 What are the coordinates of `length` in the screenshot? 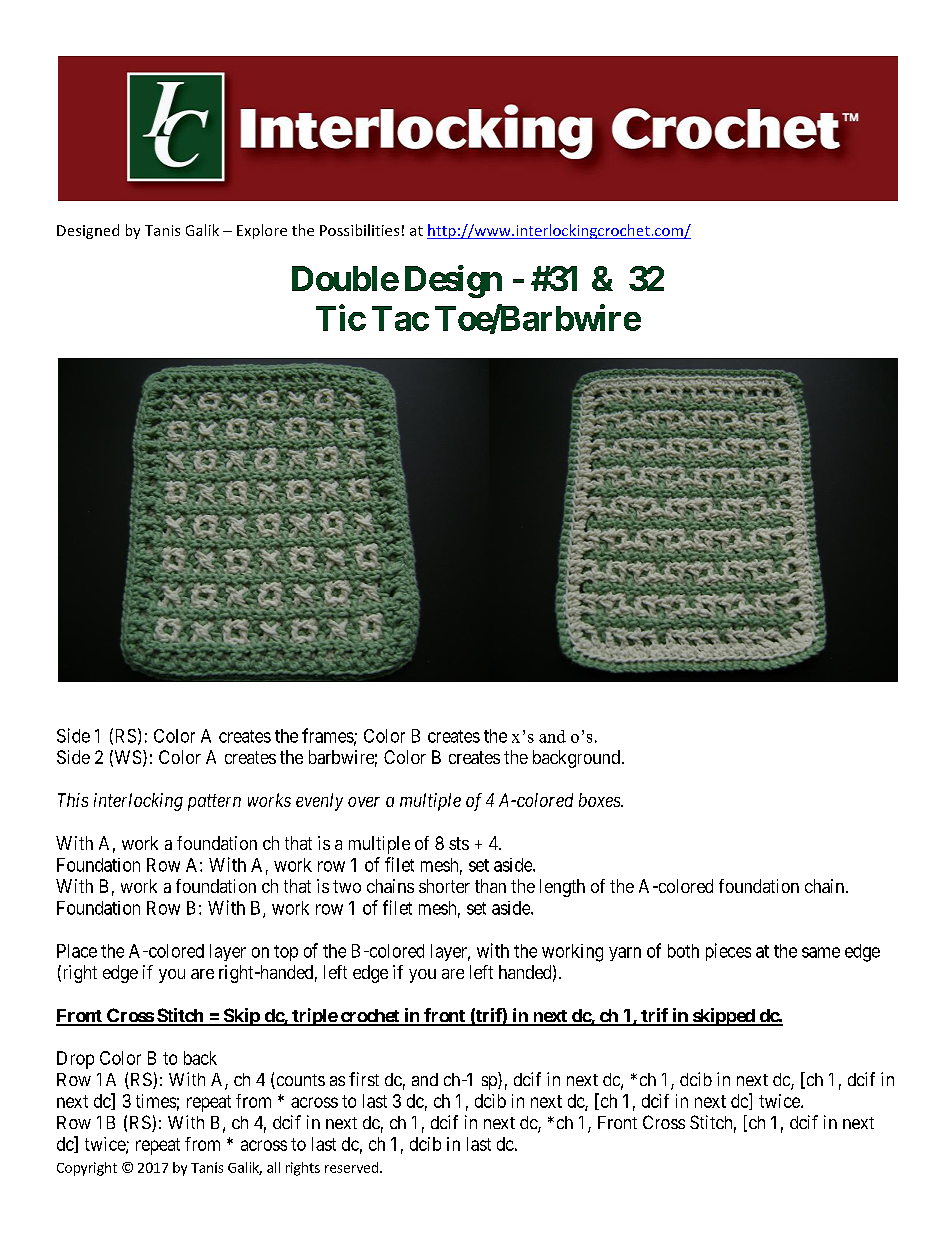 It's located at (562, 888).
